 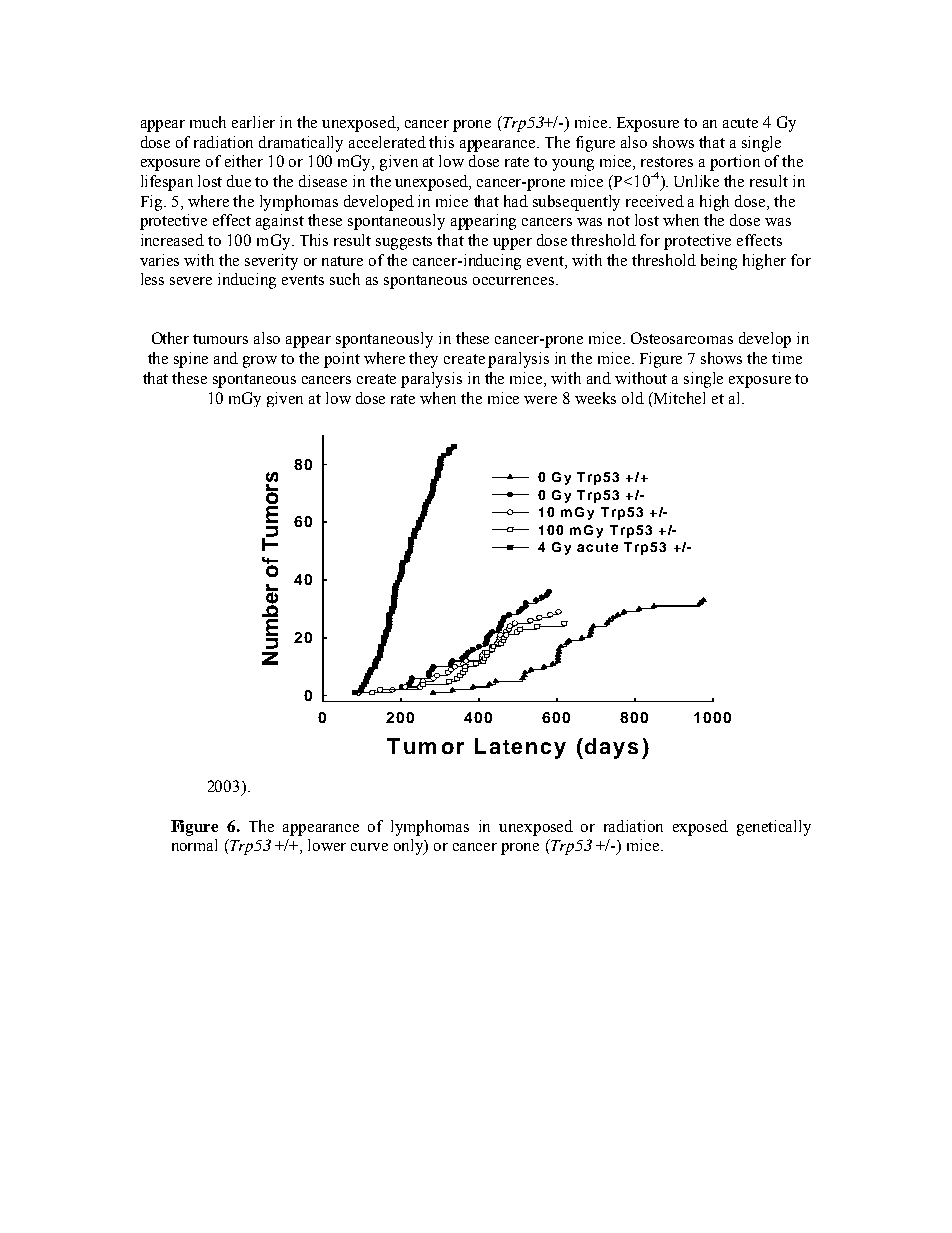 What do you see at coordinates (573, 165) in the screenshot?
I see `young` at bounding box center [573, 165].
